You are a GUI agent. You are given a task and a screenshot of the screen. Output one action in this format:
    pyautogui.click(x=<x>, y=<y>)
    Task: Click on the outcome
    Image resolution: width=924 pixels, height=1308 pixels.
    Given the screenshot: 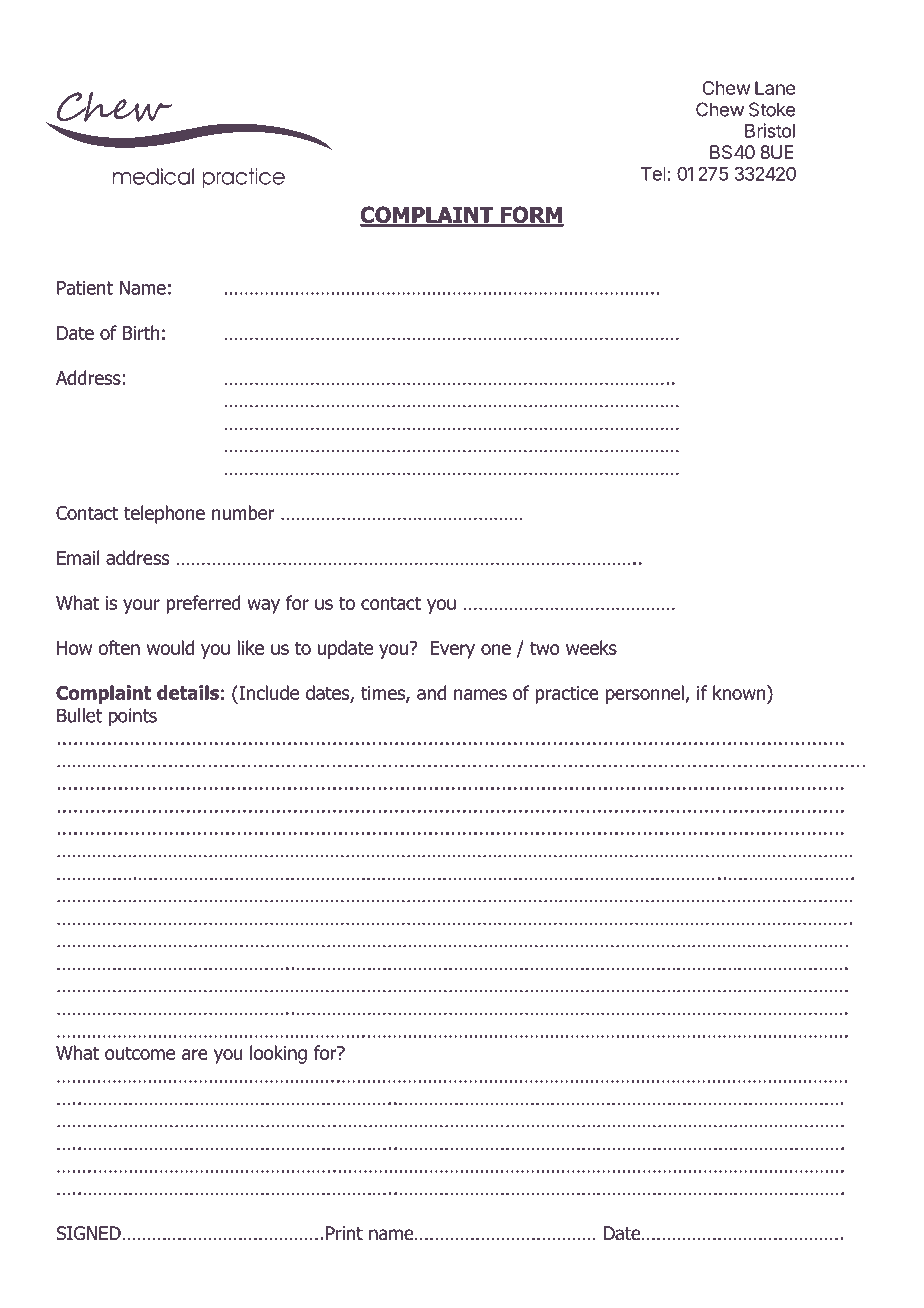 What is the action you would take?
    pyautogui.click(x=140, y=1053)
